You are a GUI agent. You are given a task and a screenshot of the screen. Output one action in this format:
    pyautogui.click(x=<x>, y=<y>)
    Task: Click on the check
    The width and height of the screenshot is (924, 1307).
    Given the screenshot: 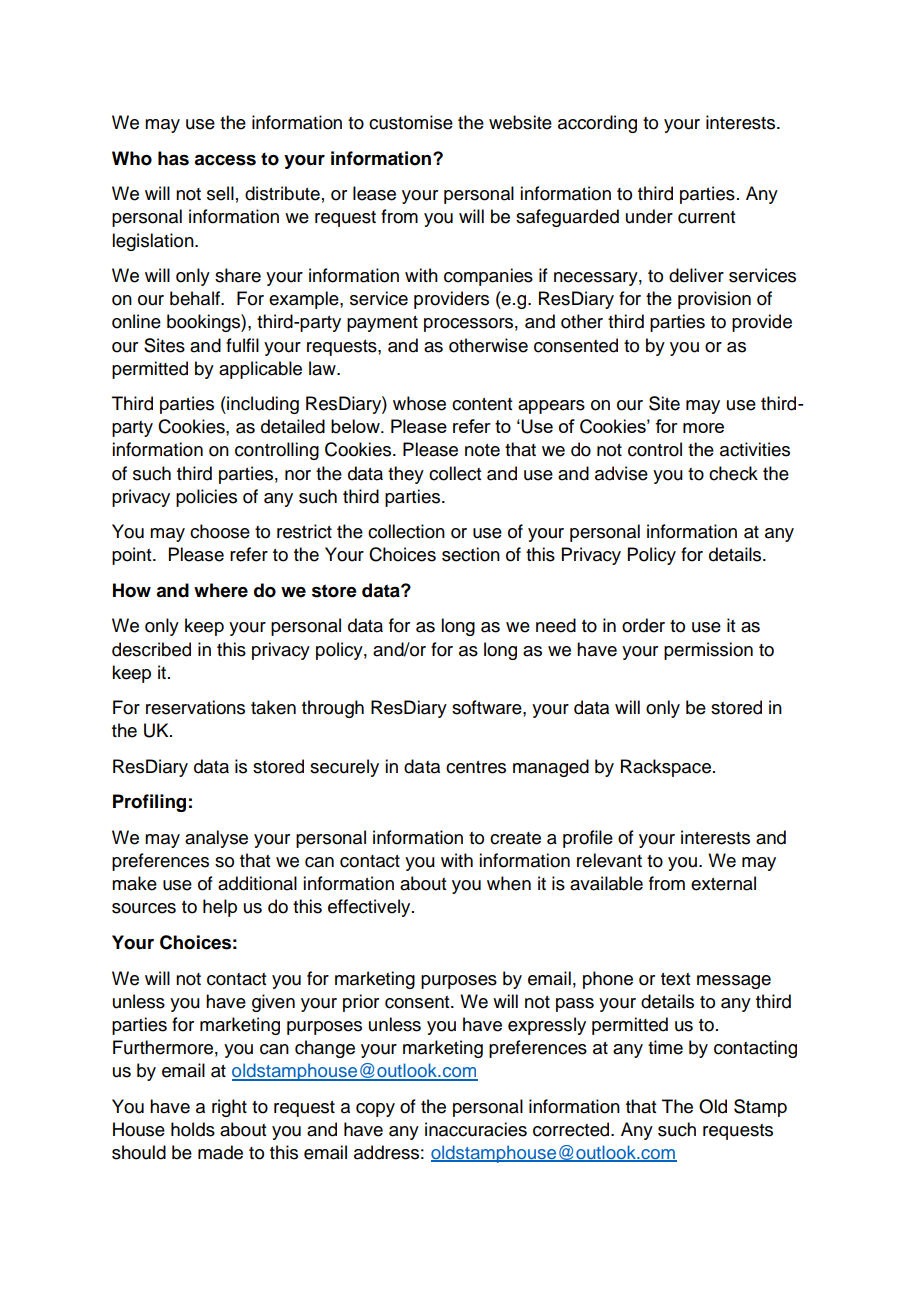 What is the action you would take?
    pyautogui.click(x=733, y=473)
